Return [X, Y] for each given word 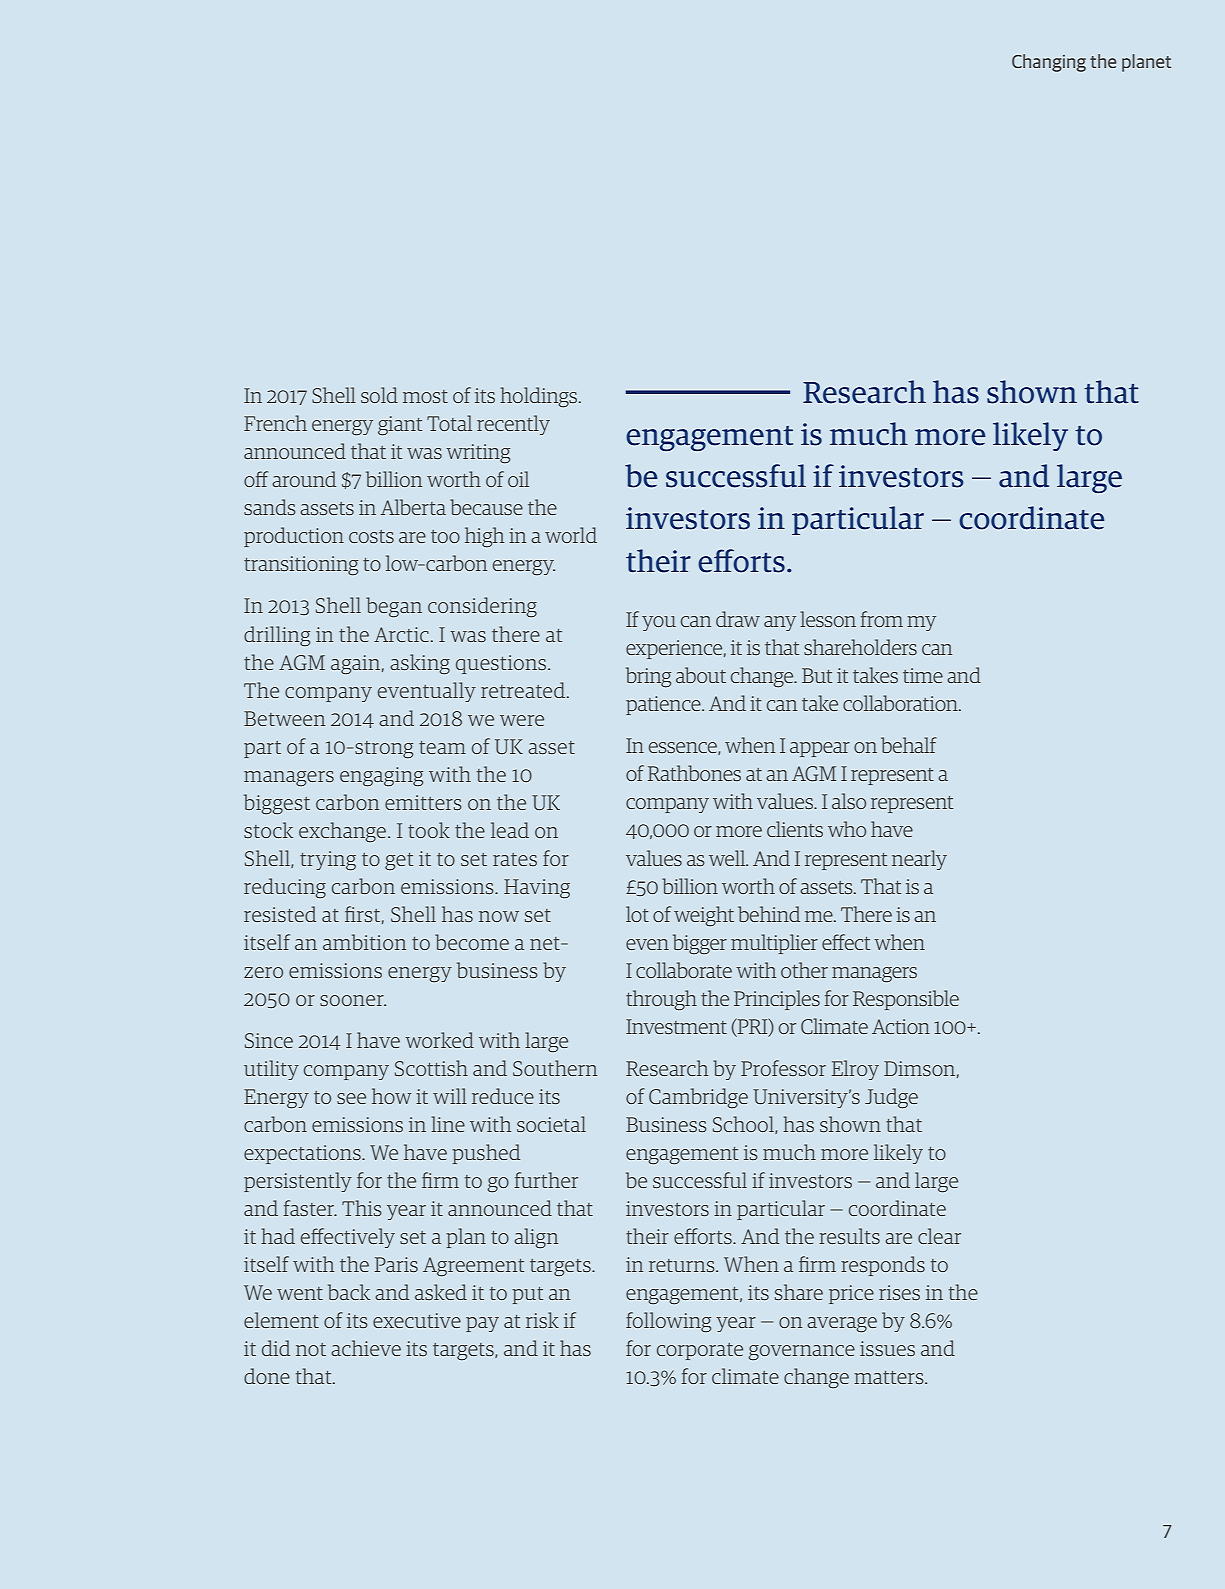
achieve [366, 1348]
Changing [1049, 63]
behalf [909, 745]
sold [379, 395]
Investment [676, 1026]
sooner [353, 1000]
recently [513, 425]
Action [901, 1026]
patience [664, 705]
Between [284, 718]
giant [400, 425]
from [882, 619]
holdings [540, 397]
